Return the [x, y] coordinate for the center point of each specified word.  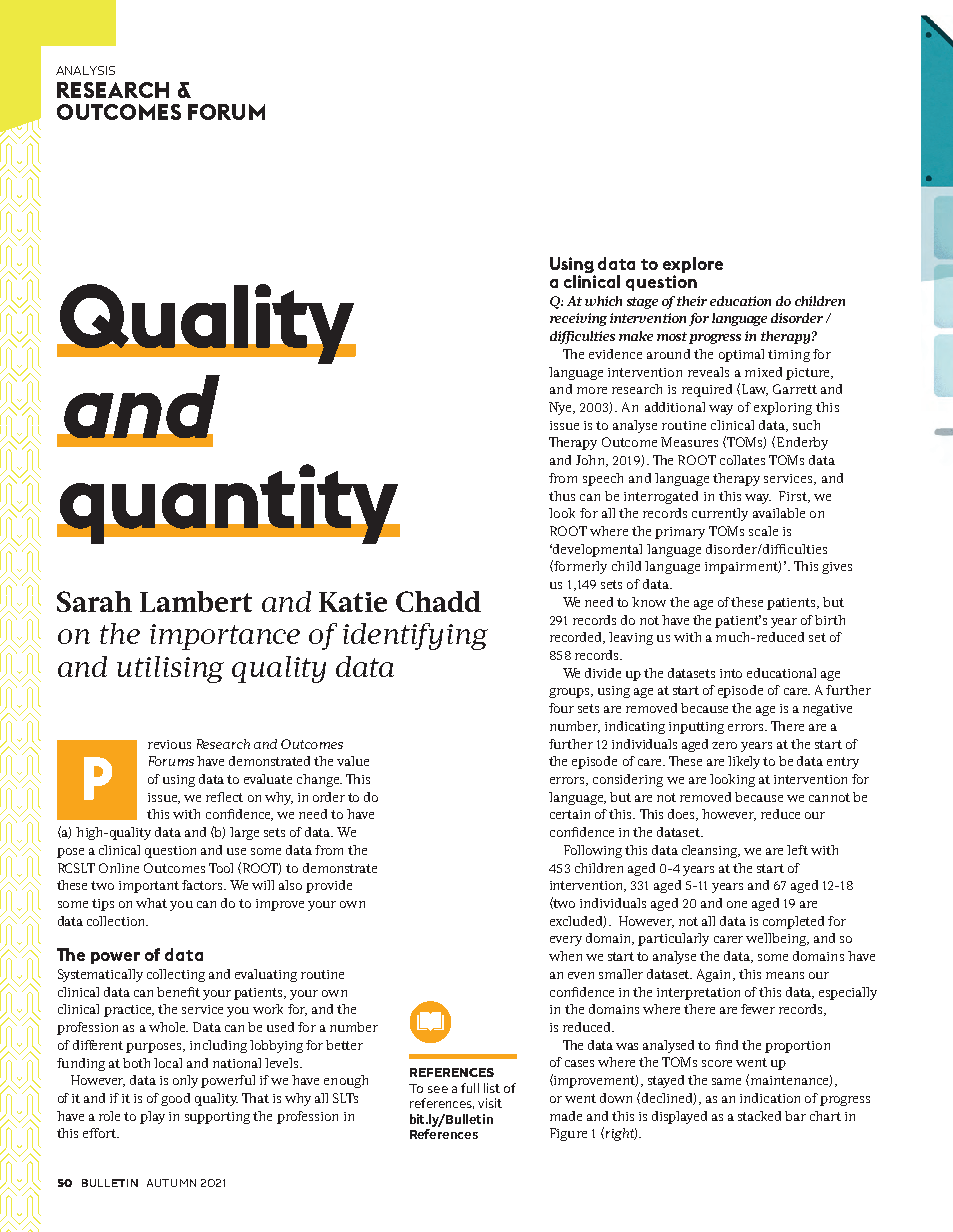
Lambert [196, 601]
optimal [741, 355]
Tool [221, 868]
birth [830, 620]
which [603, 301]
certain [570, 814]
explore [693, 266]
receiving [578, 319]
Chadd [438, 601]
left [797, 850]
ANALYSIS [85, 70]
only [185, 1081]
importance [225, 637]
